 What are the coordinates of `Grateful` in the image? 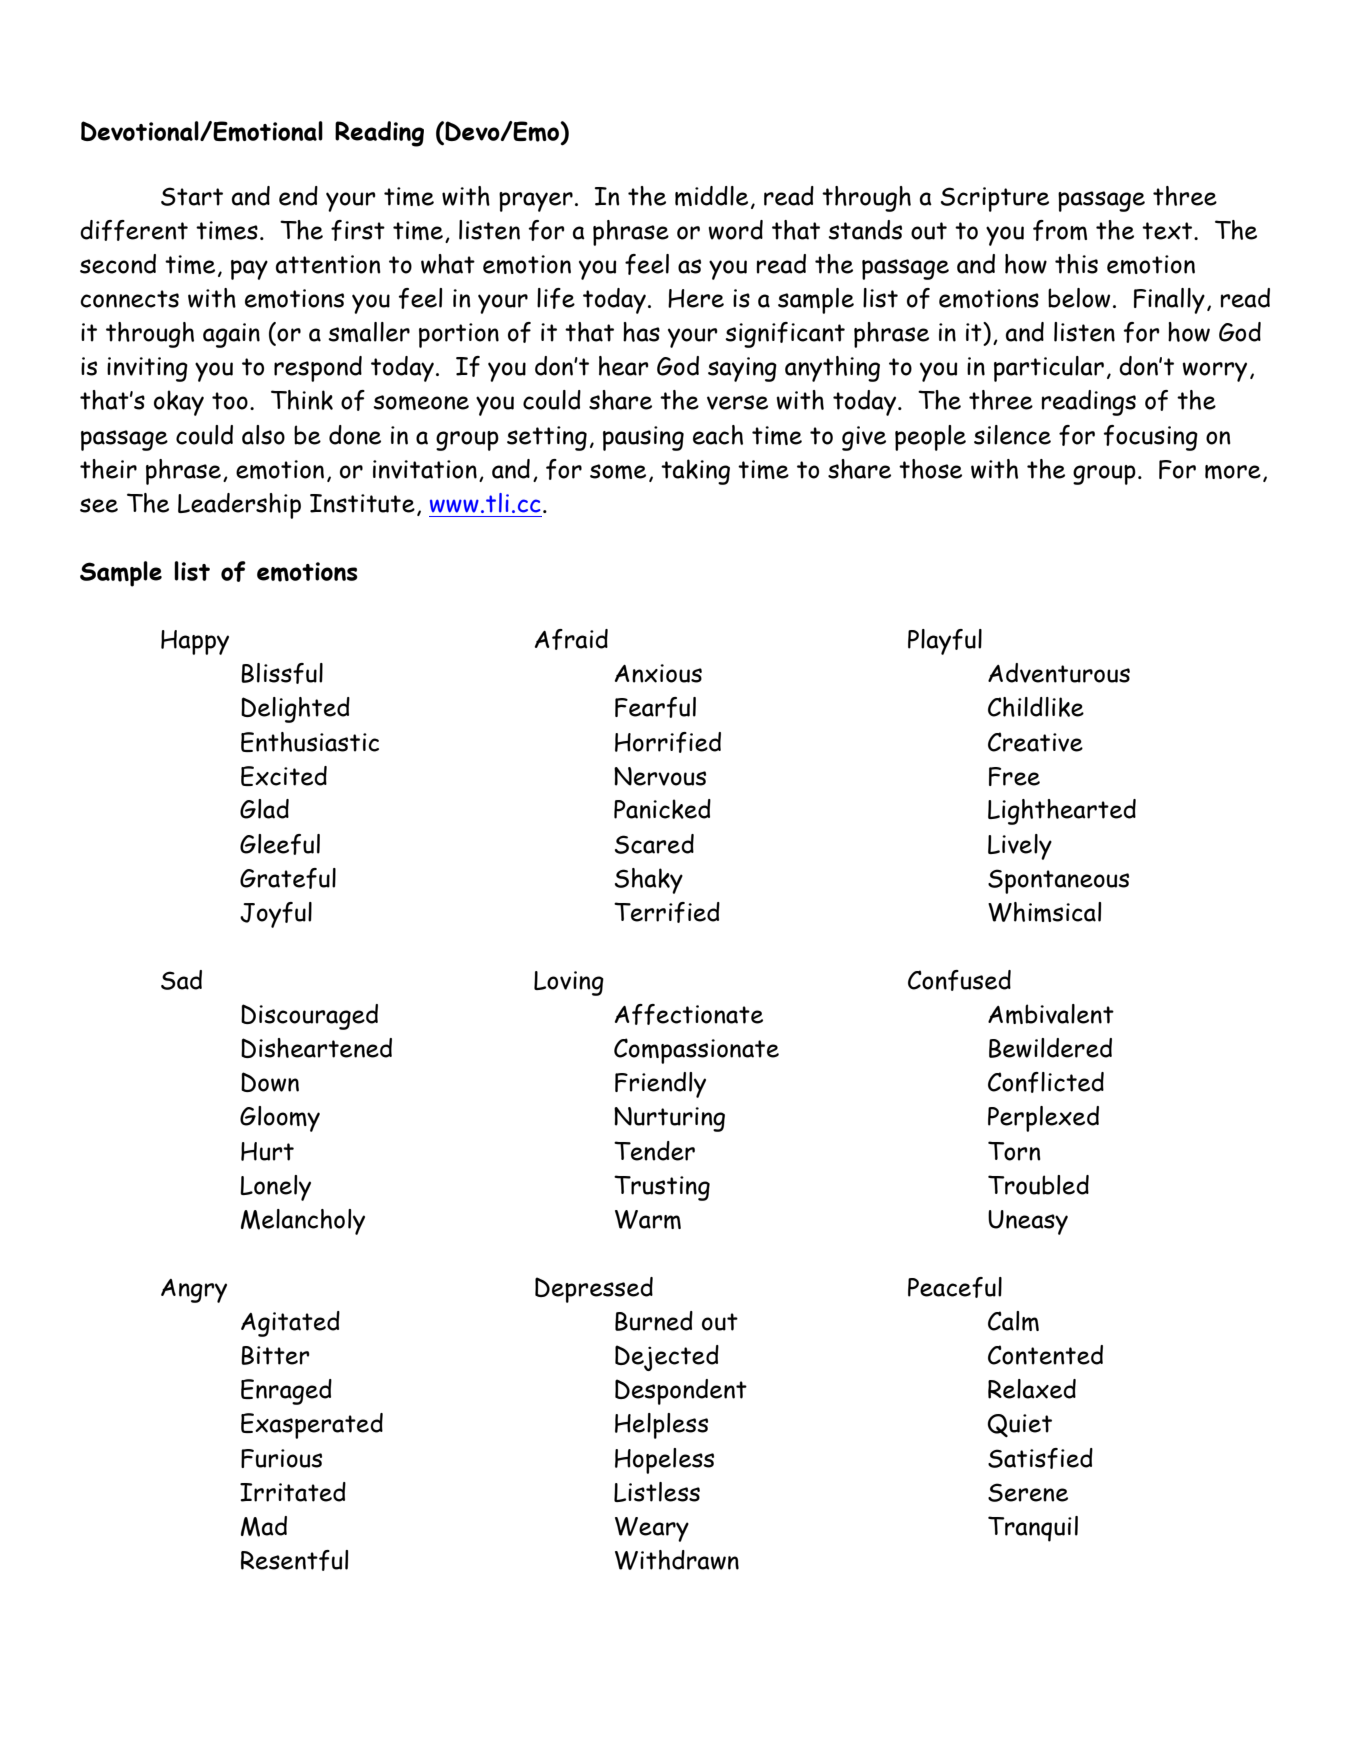 It's located at (288, 878).
